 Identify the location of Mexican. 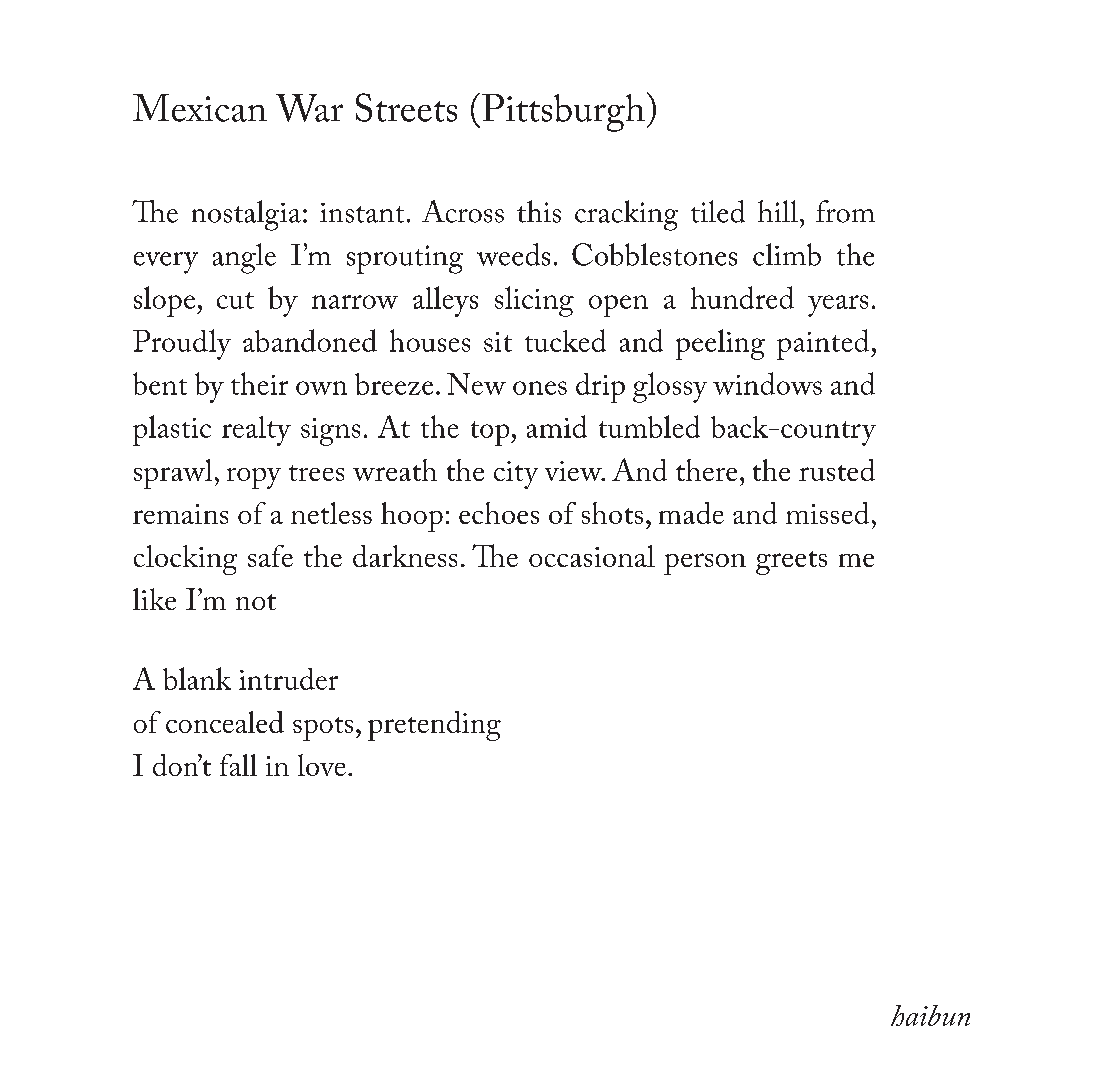
(200, 108).
